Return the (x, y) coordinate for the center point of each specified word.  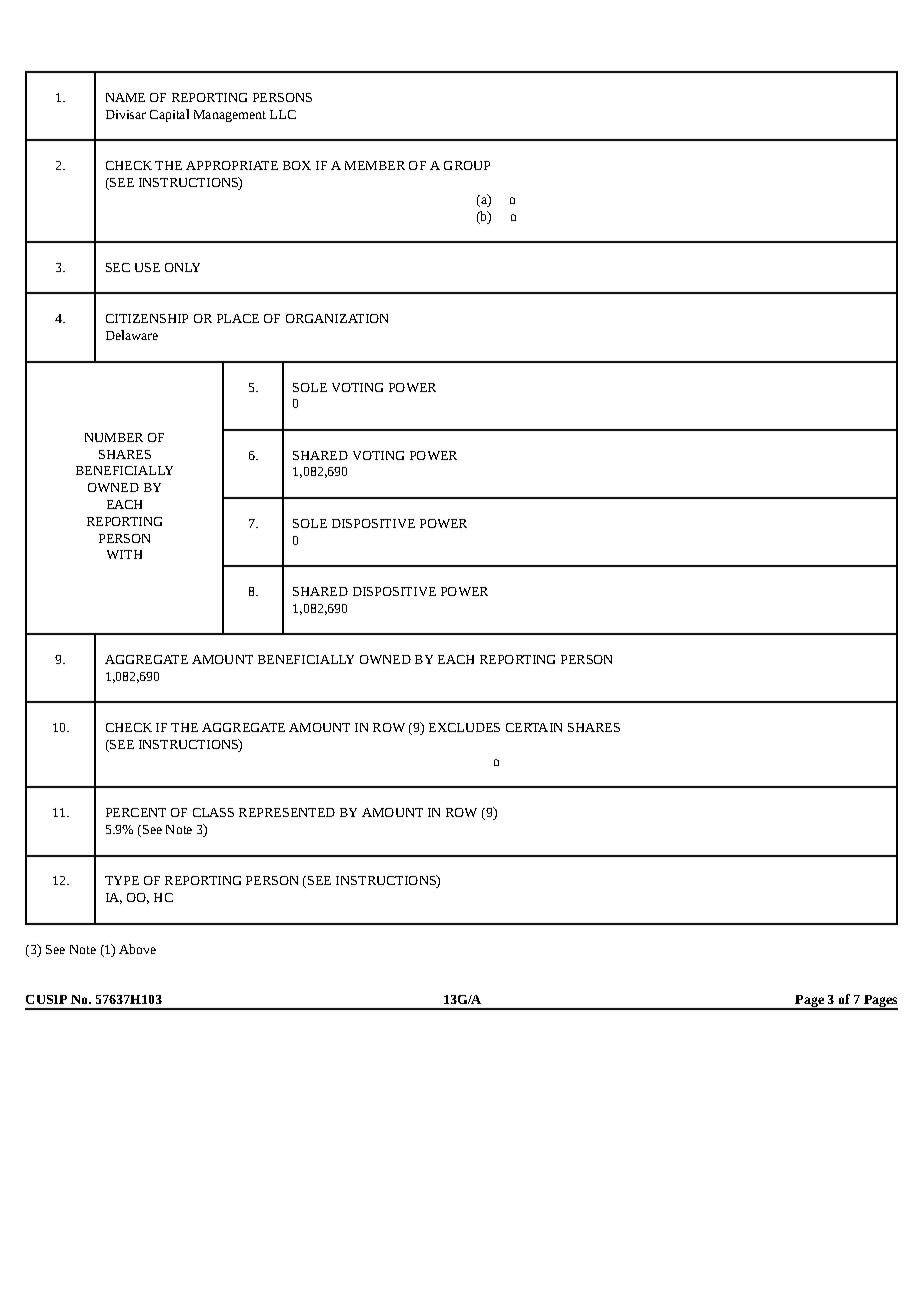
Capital (169, 115)
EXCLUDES (464, 727)
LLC (283, 114)
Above (137, 949)
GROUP (467, 165)
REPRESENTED (287, 812)
